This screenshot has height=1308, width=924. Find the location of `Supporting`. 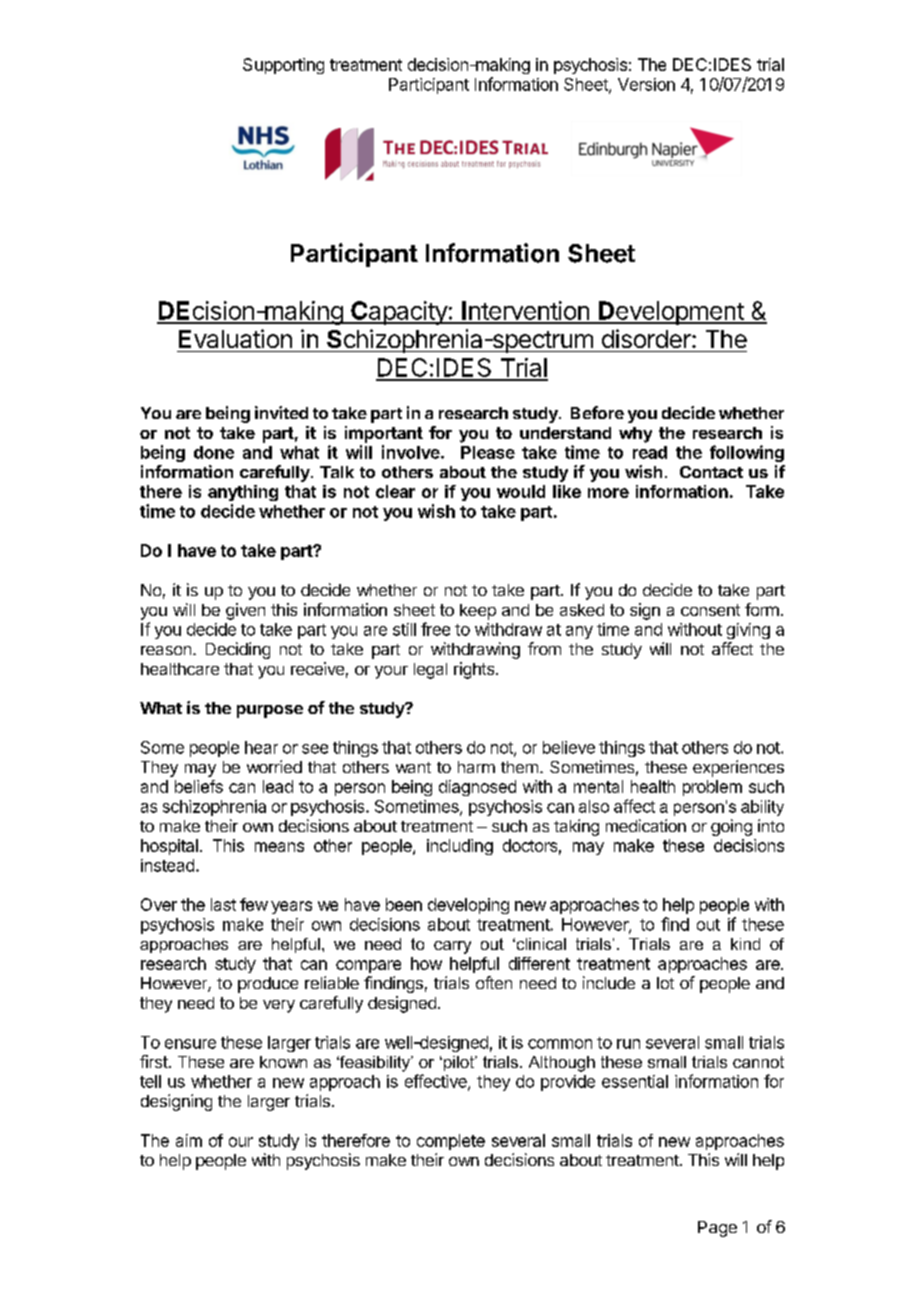

Supporting is located at coordinates (283, 66).
